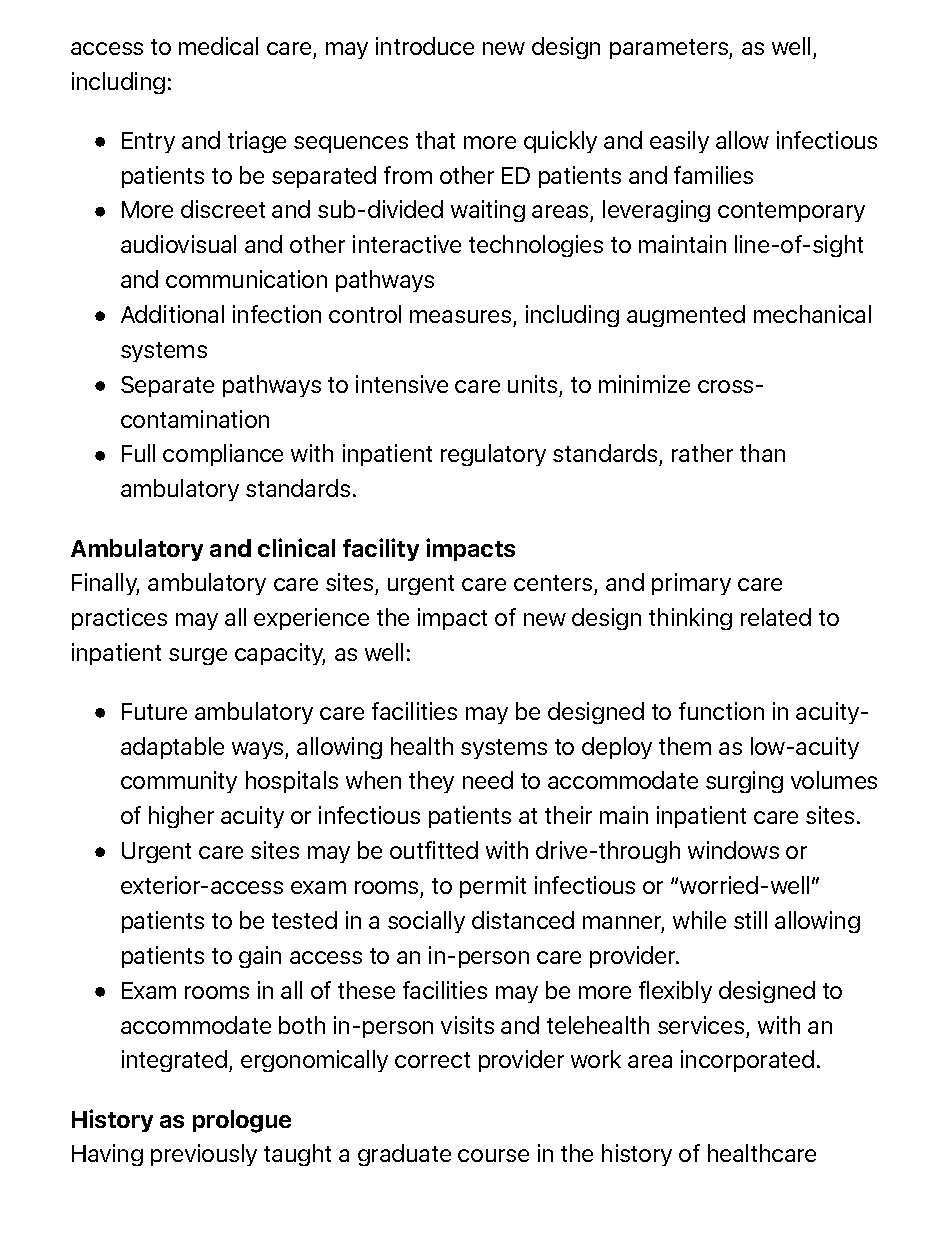  I want to click on than, so click(762, 453).
